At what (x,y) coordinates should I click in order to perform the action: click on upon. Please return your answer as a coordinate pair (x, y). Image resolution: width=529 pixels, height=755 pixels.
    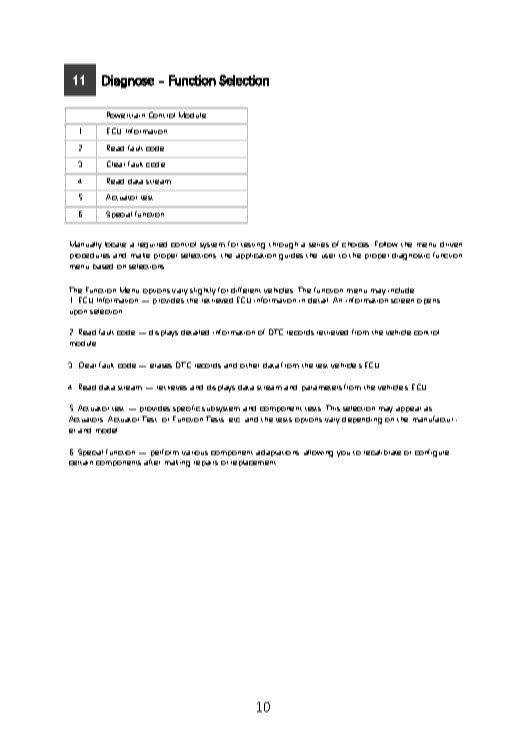
    Looking at the image, I should click on (78, 312).
